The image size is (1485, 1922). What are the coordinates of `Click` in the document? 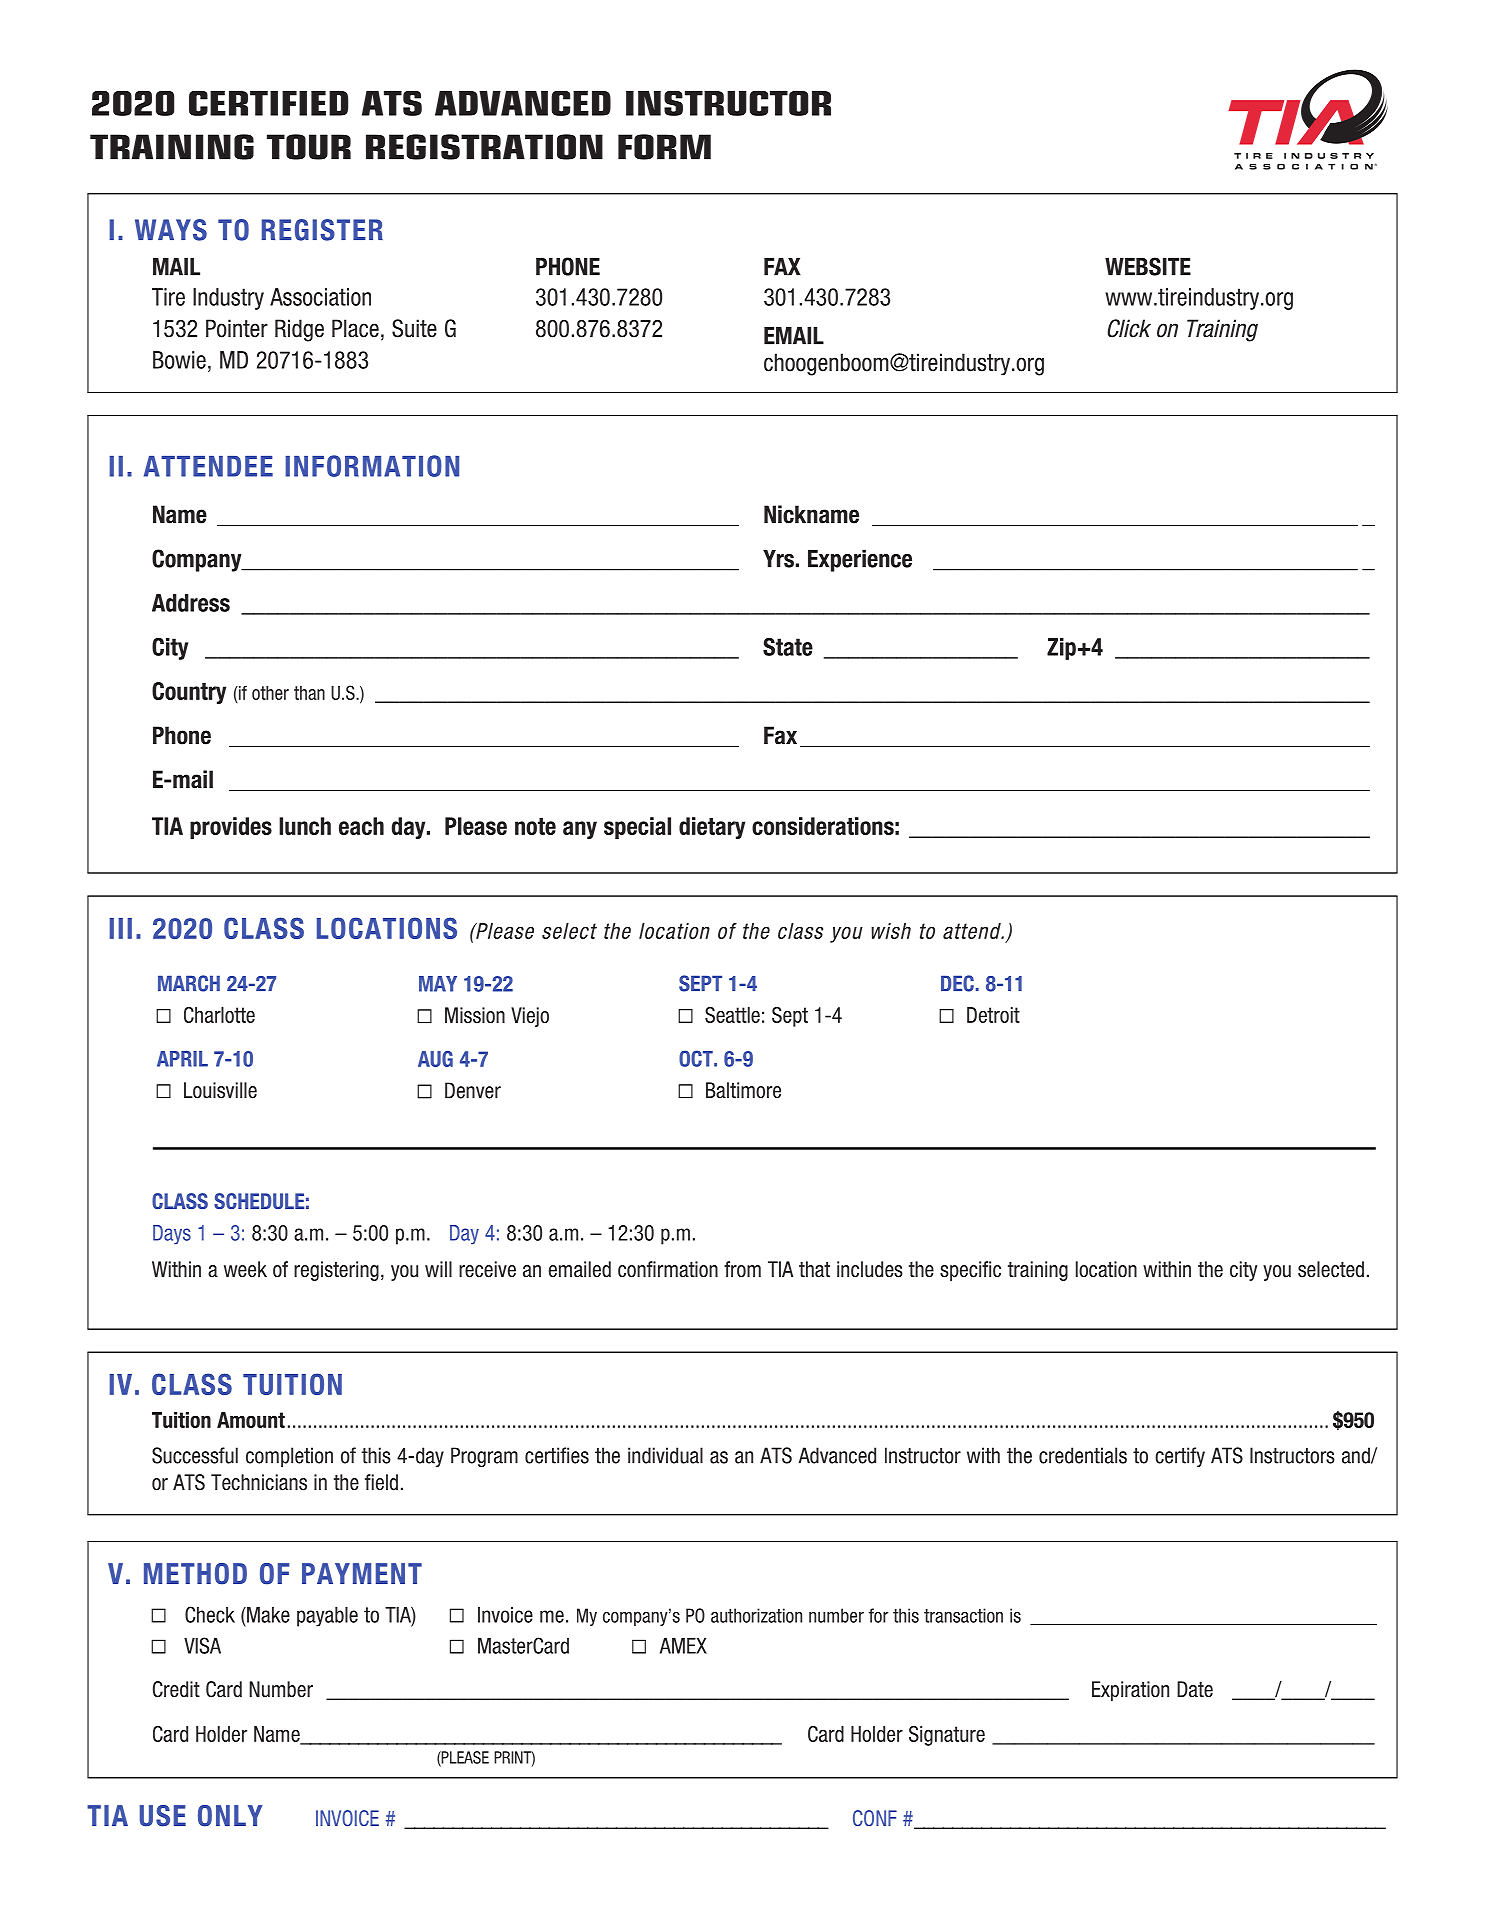 It's located at (1129, 328).
